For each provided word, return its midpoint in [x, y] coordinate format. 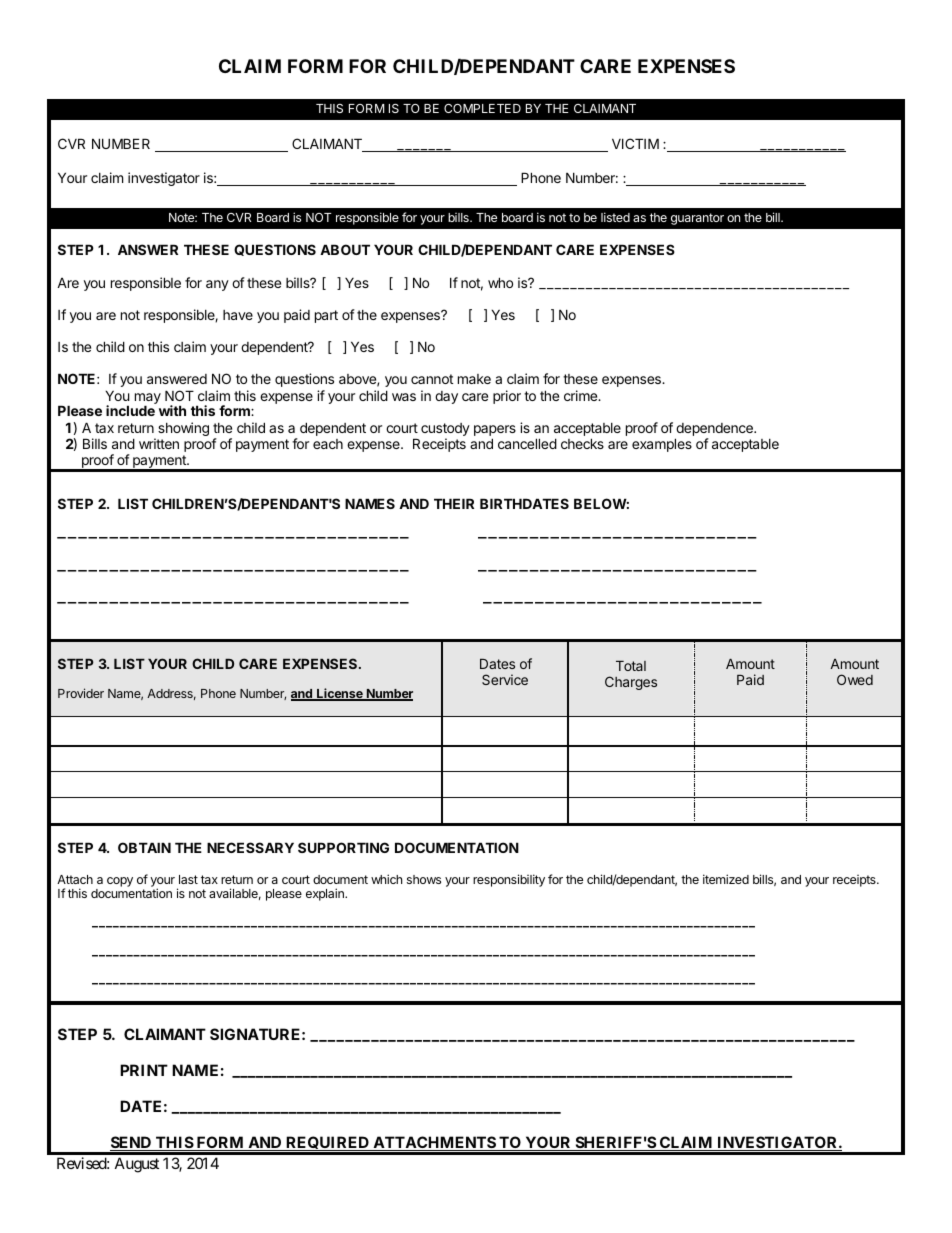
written [159, 443]
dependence [715, 429]
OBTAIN [144, 847]
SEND [132, 1143]
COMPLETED [482, 108]
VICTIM [635, 143]
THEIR [454, 503]
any [217, 285]
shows [424, 879]
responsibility [509, 880]
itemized [726, 879]
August [137, 1165]
